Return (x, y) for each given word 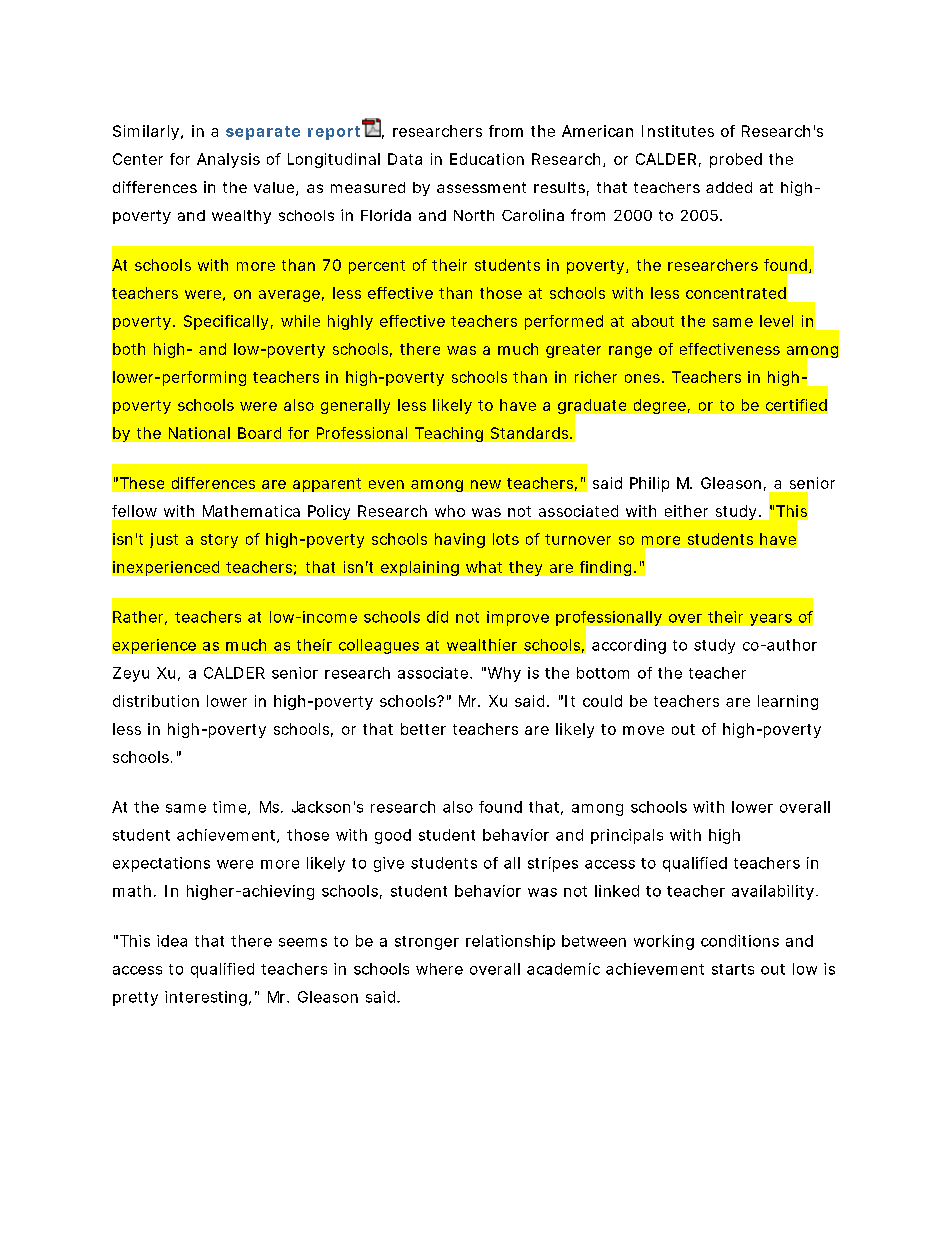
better (423, 729)
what (484, 567)
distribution (156, 701)
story (219, 541)
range (630, 352)
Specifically (228, 322)
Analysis (228, 160)
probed (736, 160)
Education (487, 159)
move (643, 730)
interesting (208, 998)
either (686, 511)
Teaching (449, 434)
